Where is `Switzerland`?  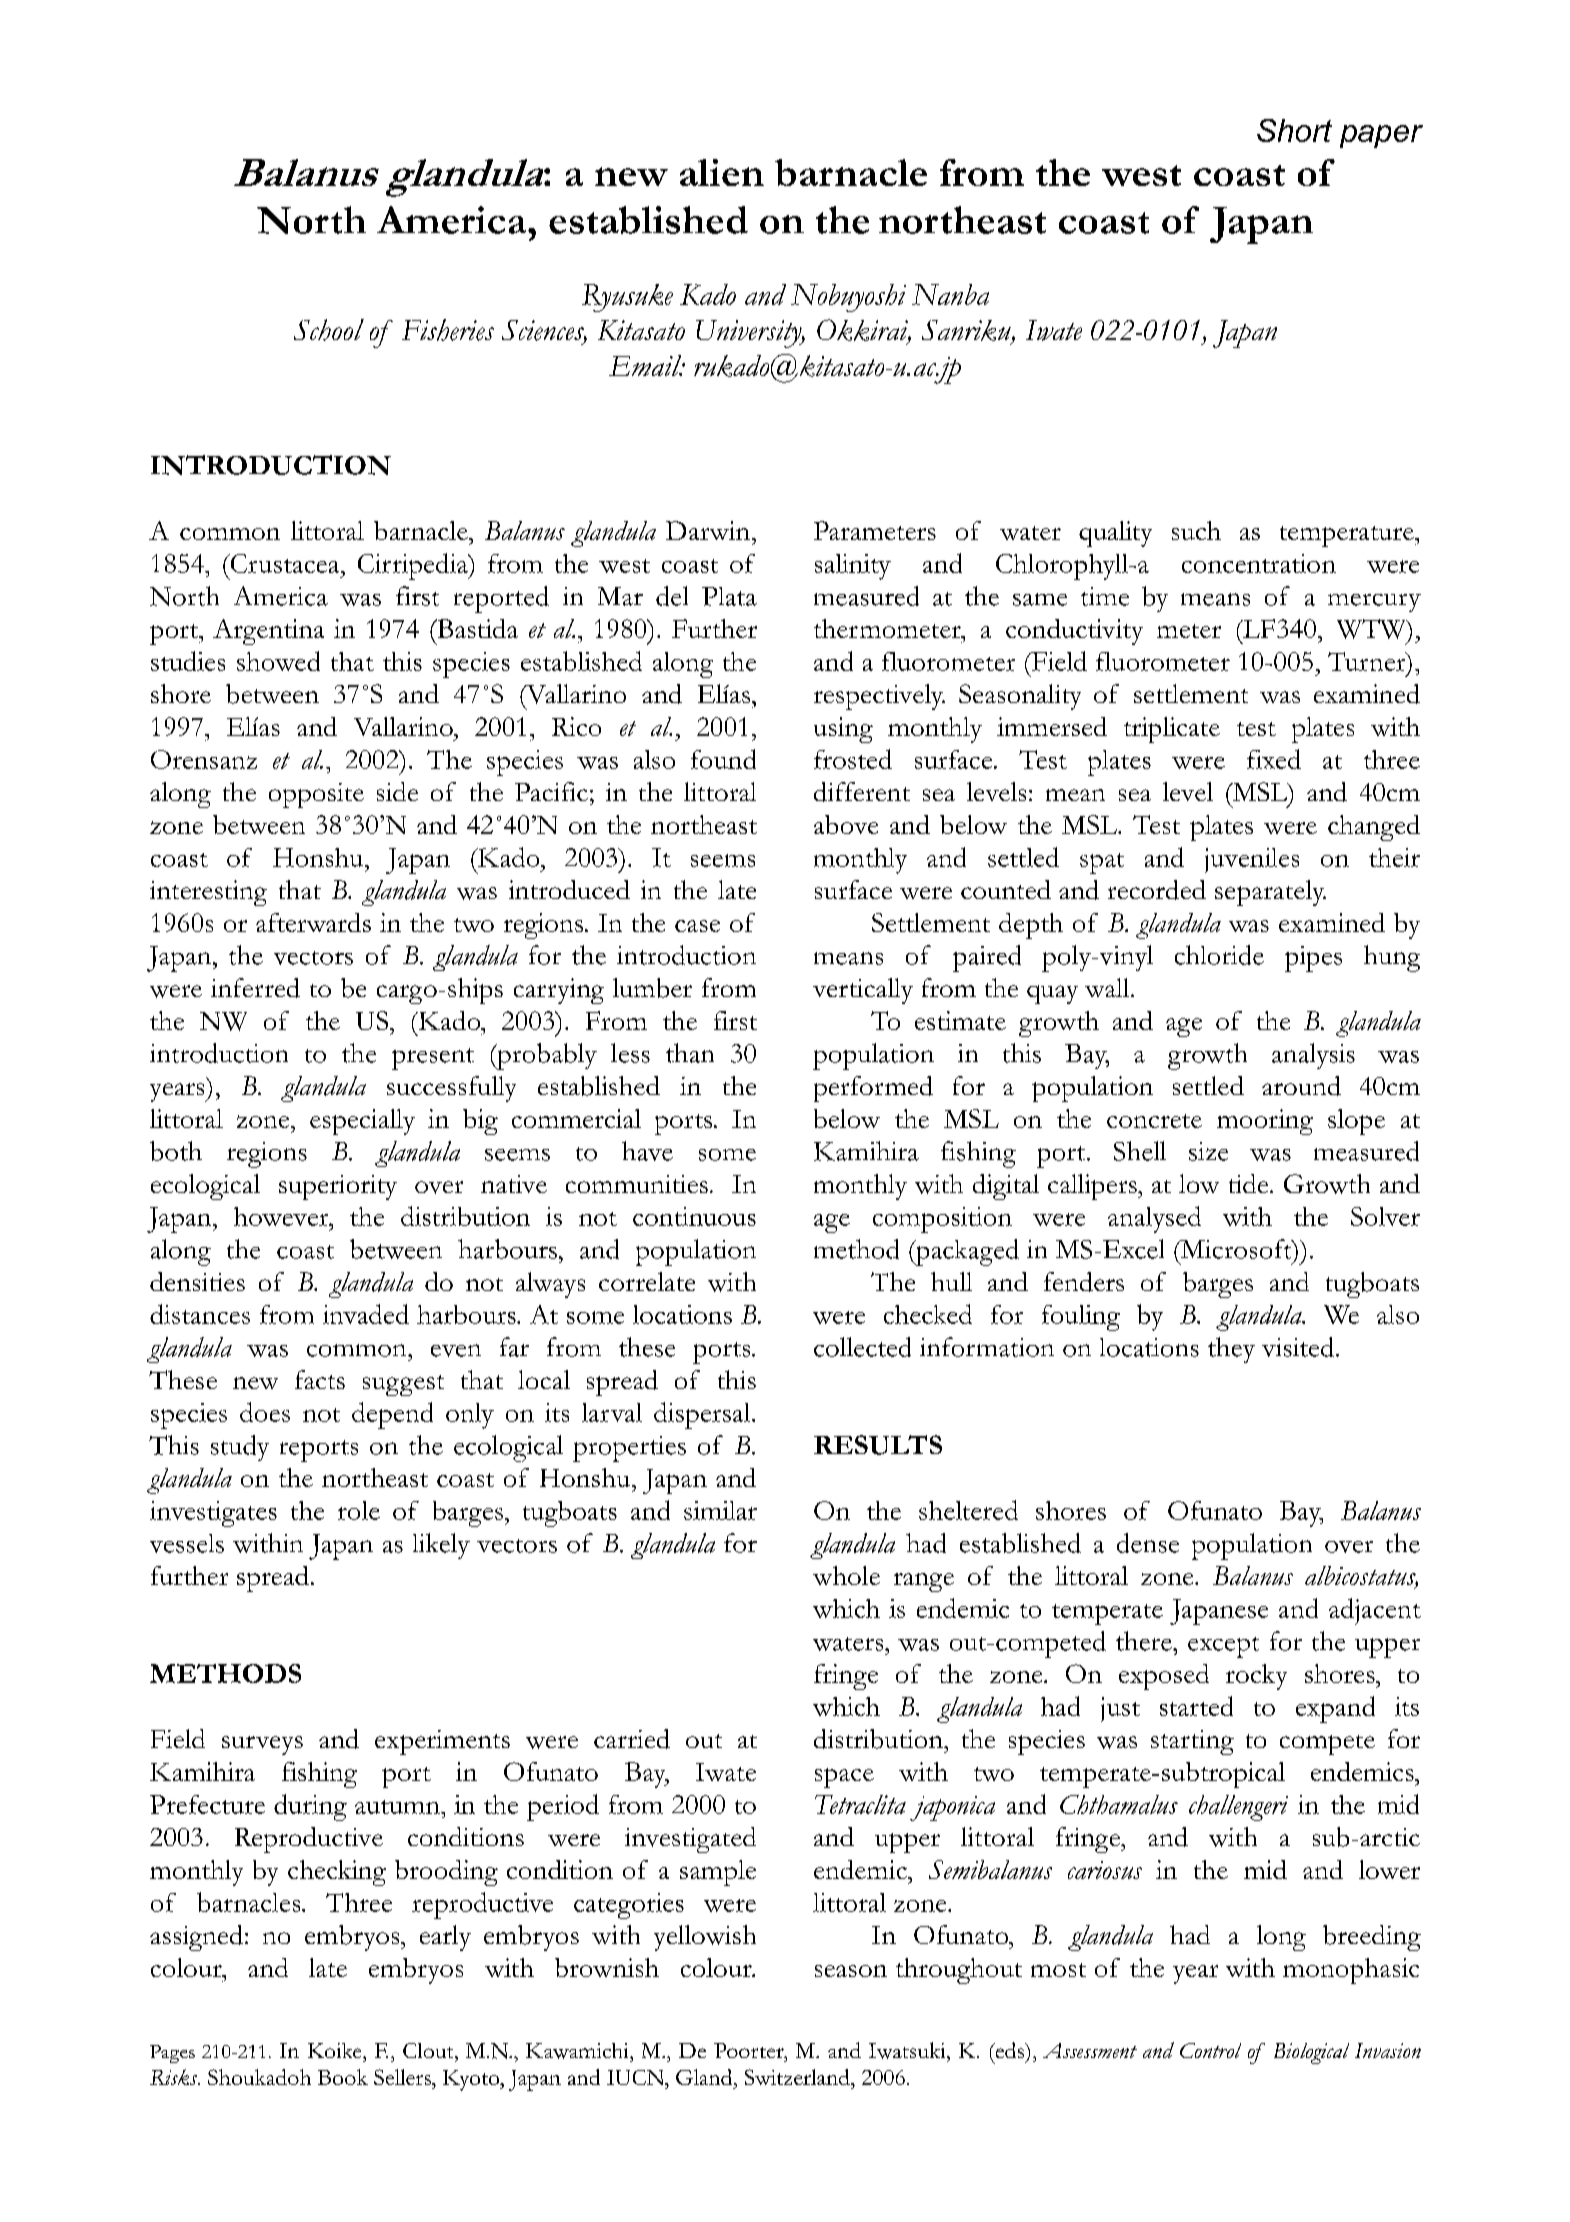 Switzerland is located at coordinates (798, 2077).
